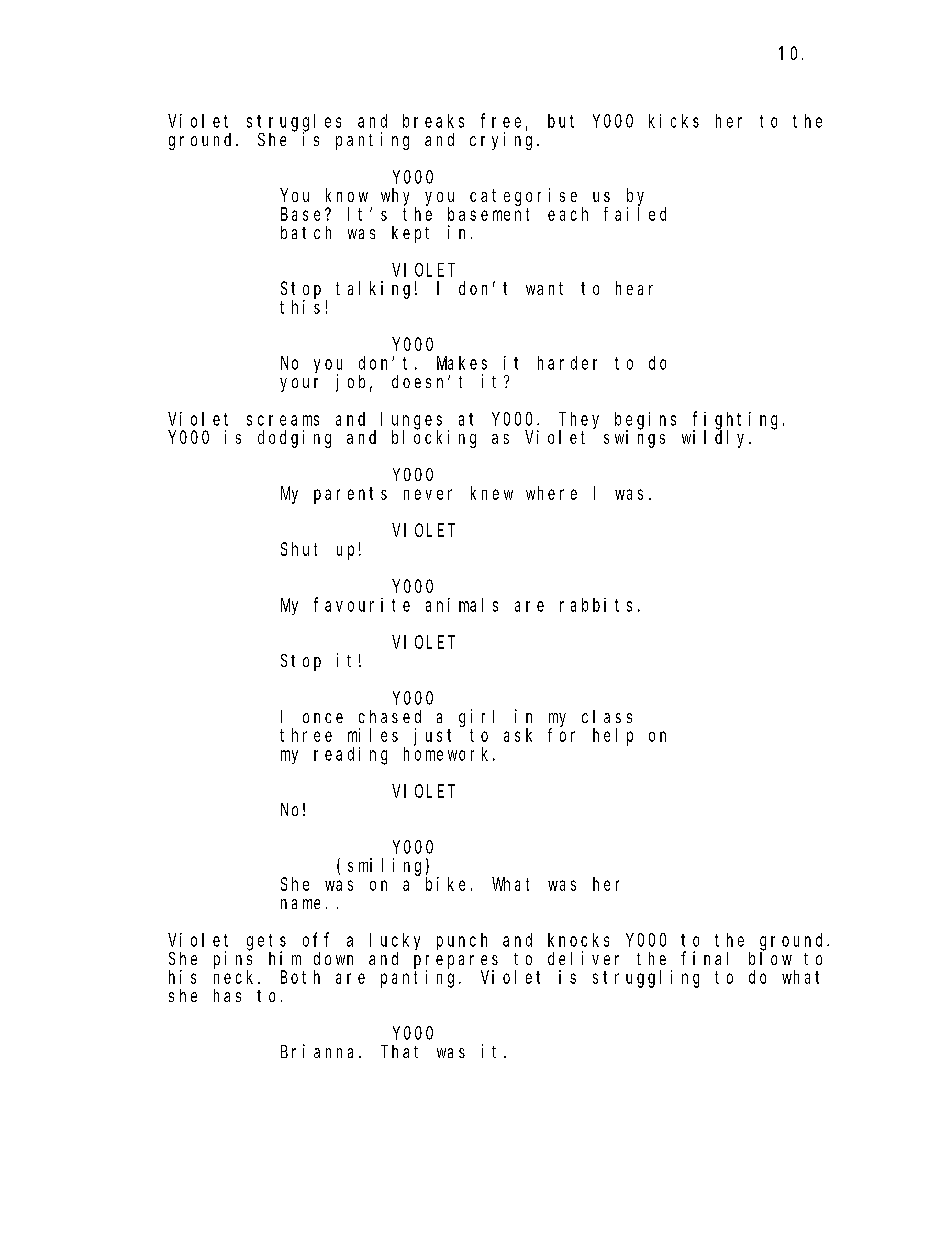 Image resolution: width=952 pixels, height=1233 pixels. What do you see at coordinates (347, 195) in the screenshot?
I see `know` at bounding box center [347, 195].
